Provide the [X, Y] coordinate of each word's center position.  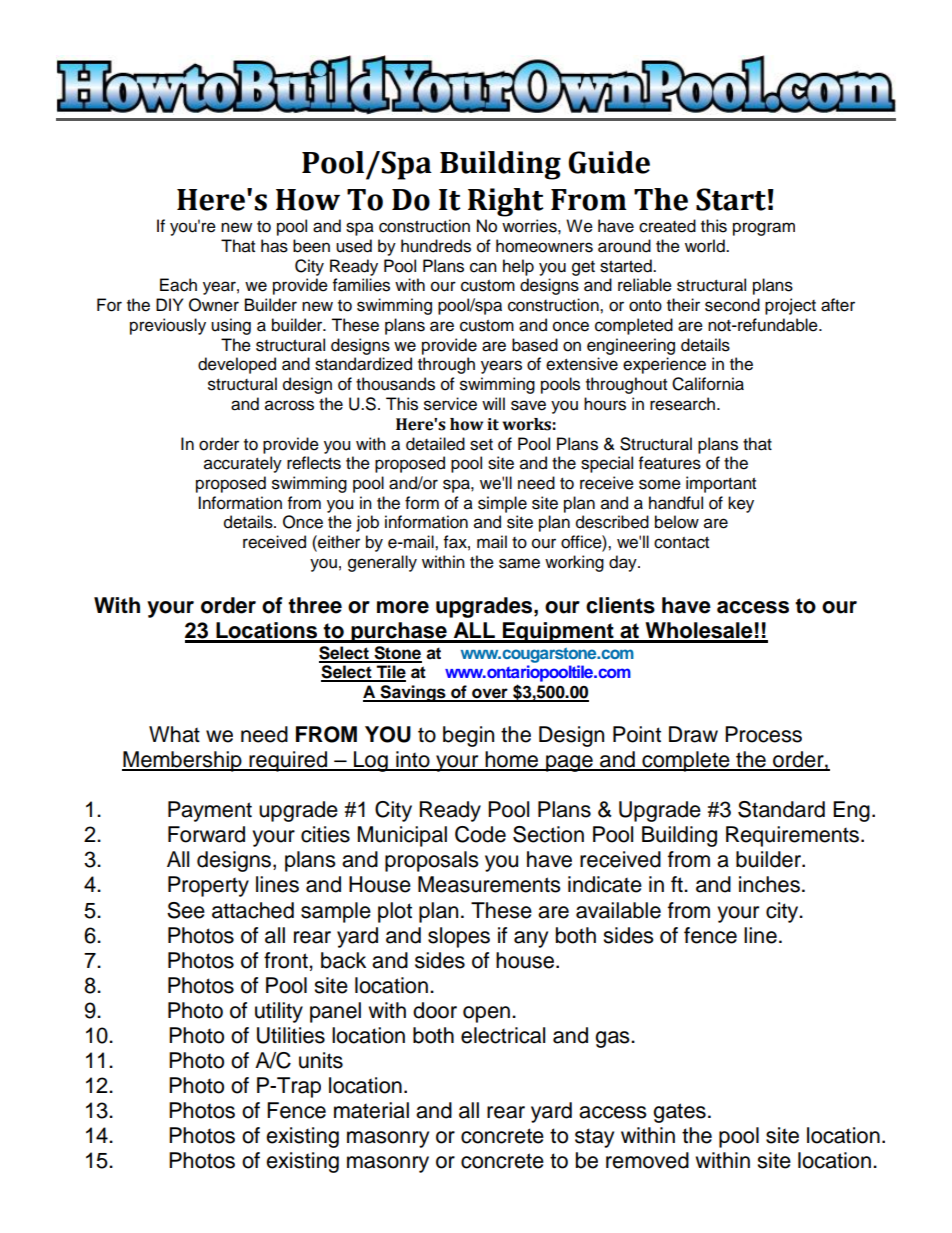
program [764, 229]
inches [769, 884]
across [289, 405]
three [315, 605]
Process [763, 734]
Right [506, 202]
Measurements [489, 884]
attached [253, 910]
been [311, 246]
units [321, 1060]
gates [679, 1113]
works [526, 424]
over [490, 694]
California [708, 384]
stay [594, 1138]
